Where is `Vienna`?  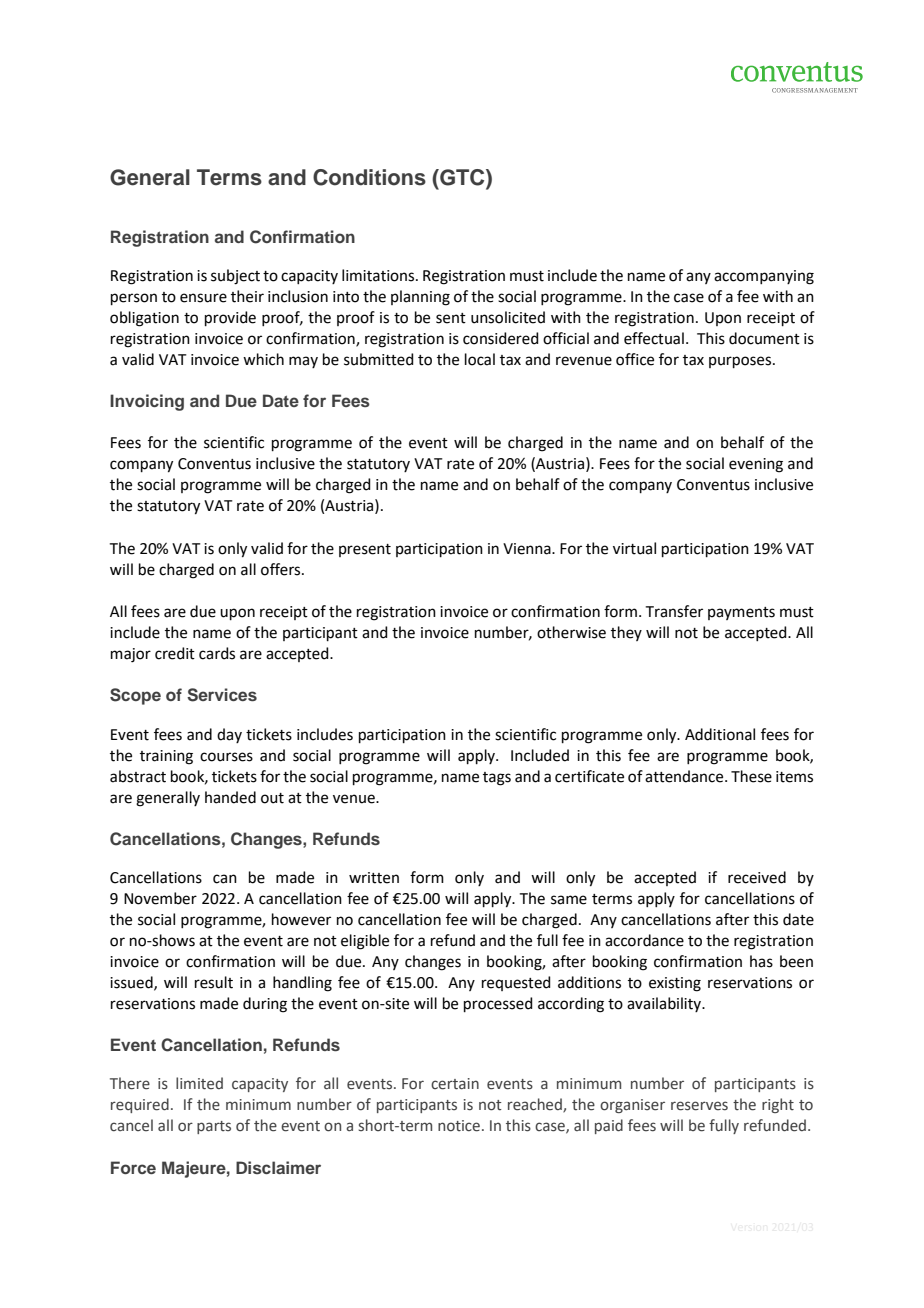
Vienna is located at coordinates (528, 549).
